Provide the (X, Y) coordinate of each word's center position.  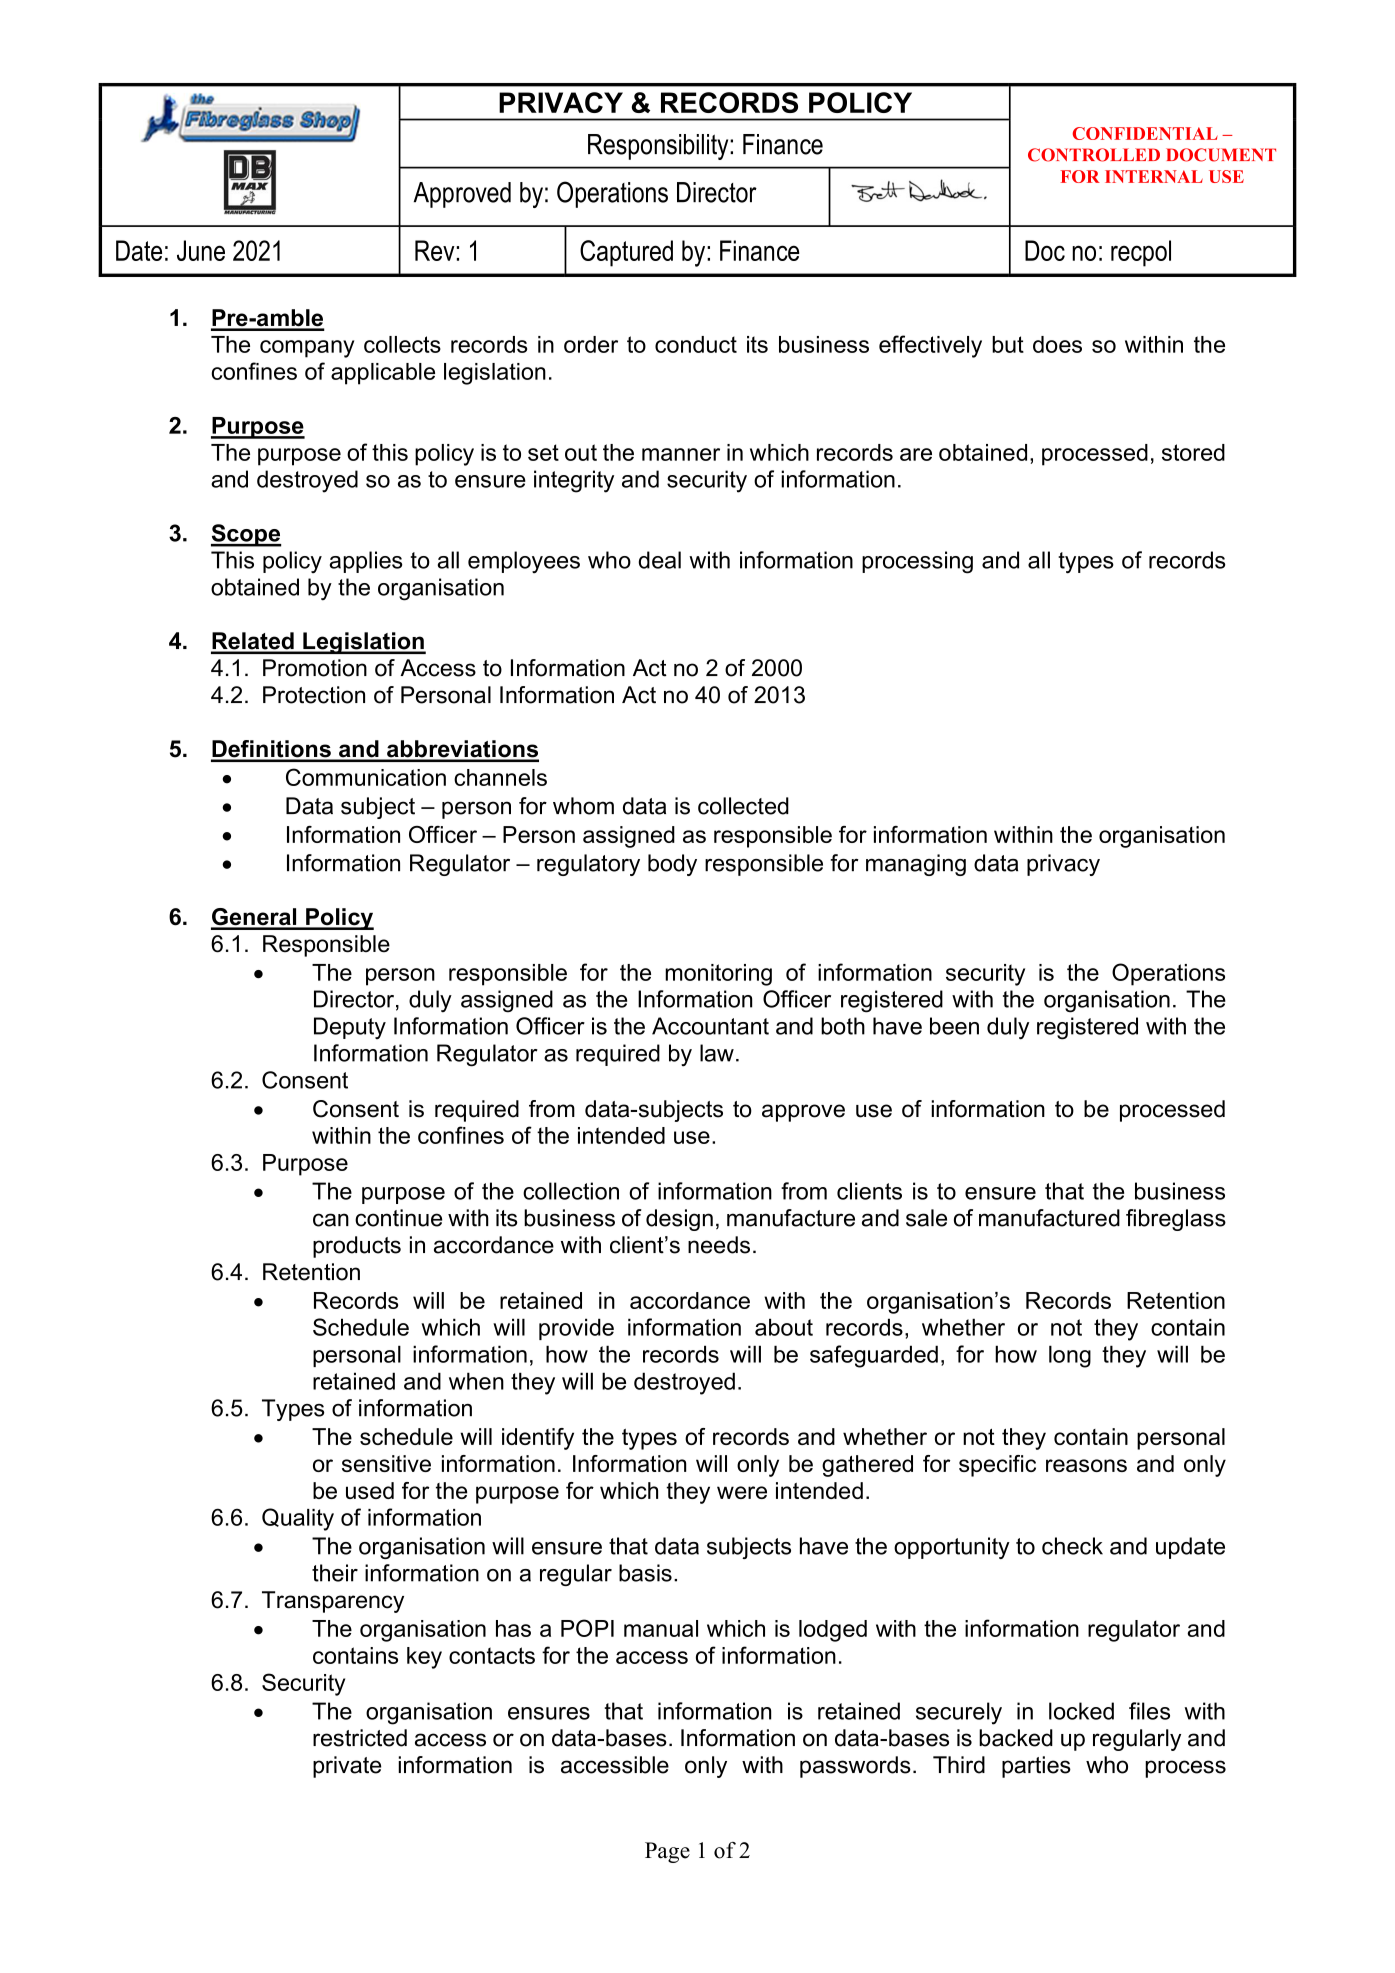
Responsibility (659, 147)
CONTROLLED (1094, 155)
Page (667, 1852)
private (347, 1767)
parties (1036, 1767)
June (201, 250)
